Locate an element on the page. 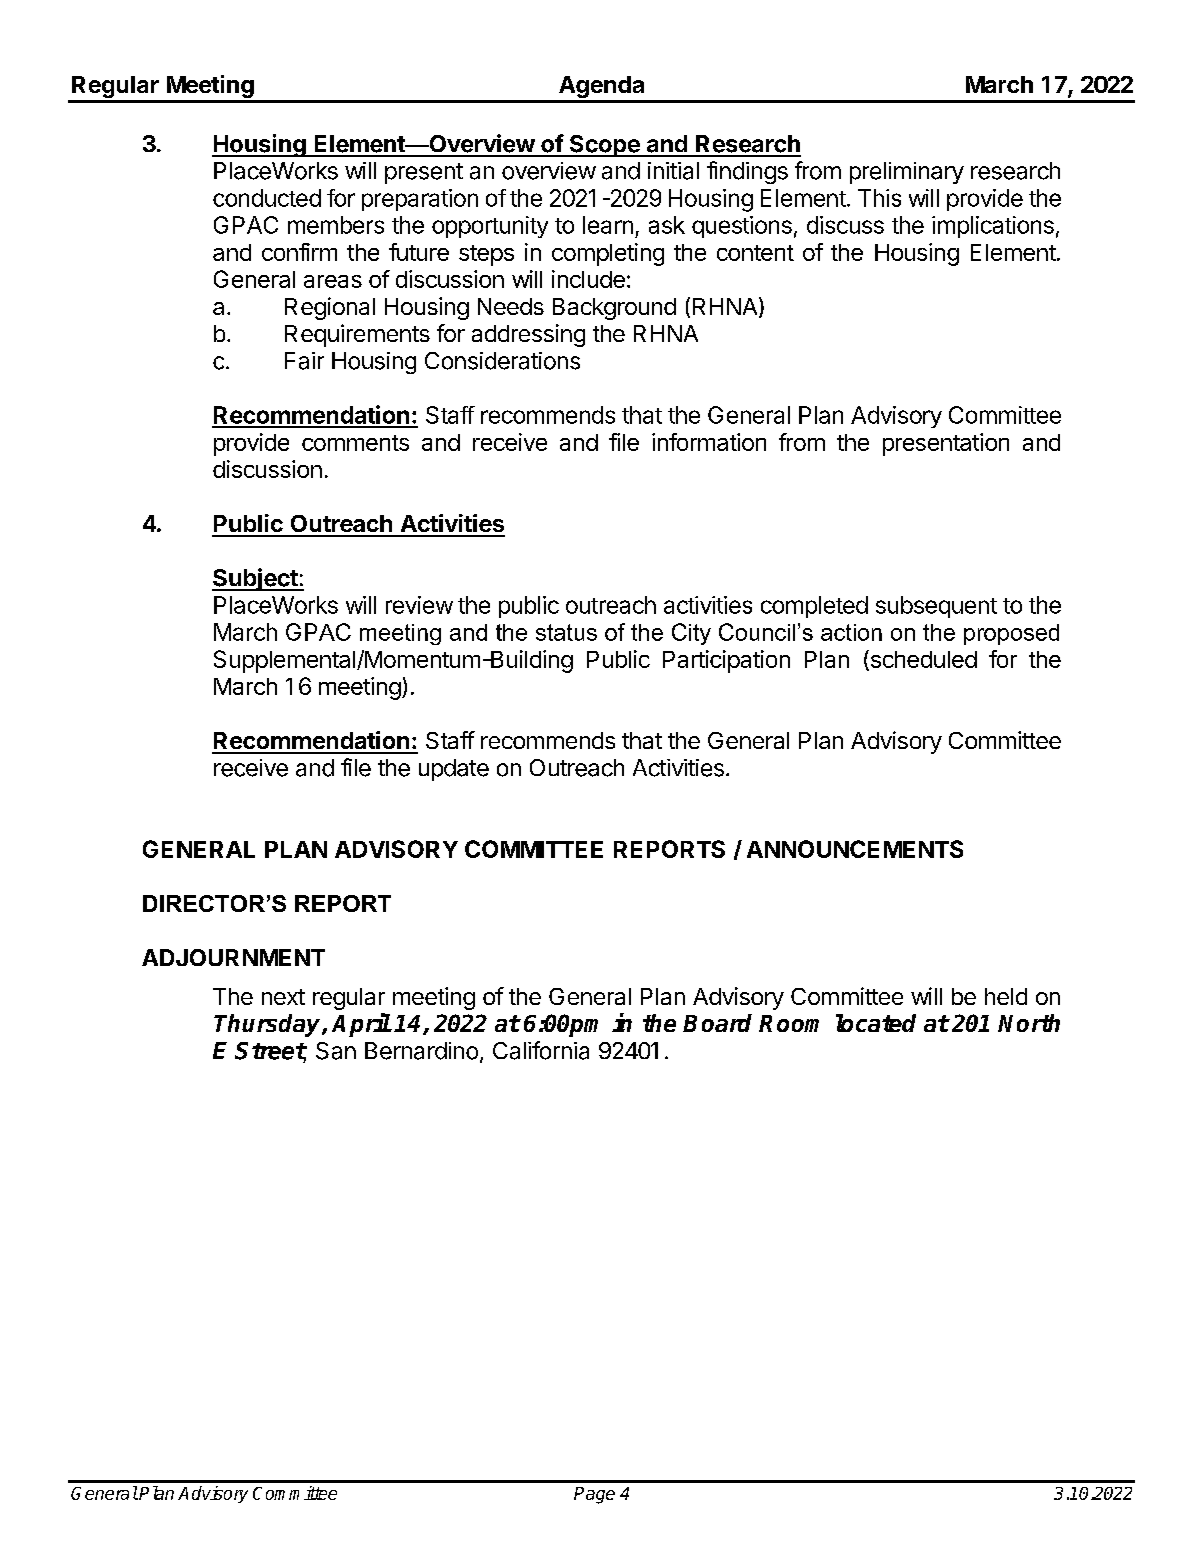 The image size is (1203, 1557). California is located at coordinates (541, 1050).
